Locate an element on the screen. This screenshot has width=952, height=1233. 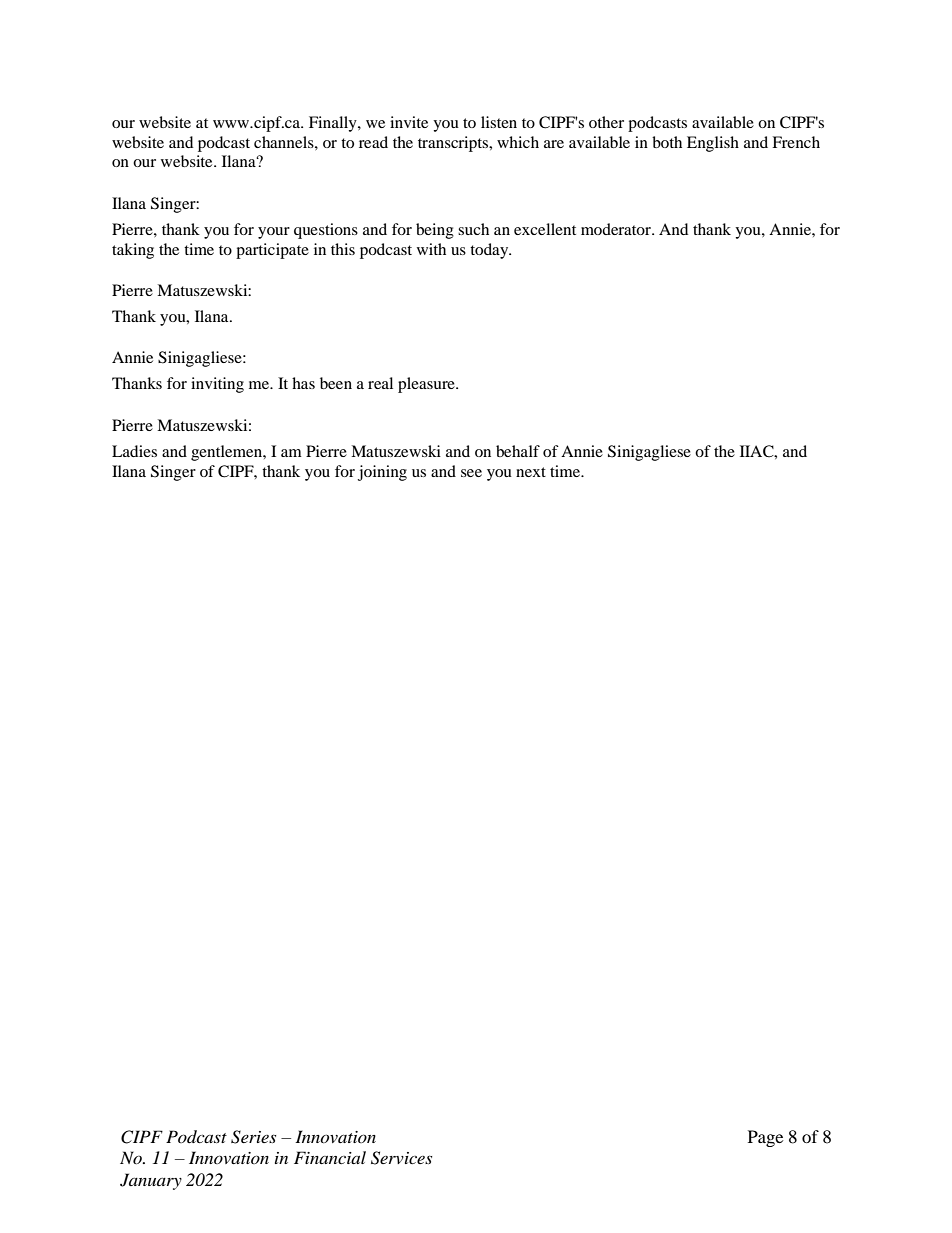
transcripts is located at coordinates (454, 144).
